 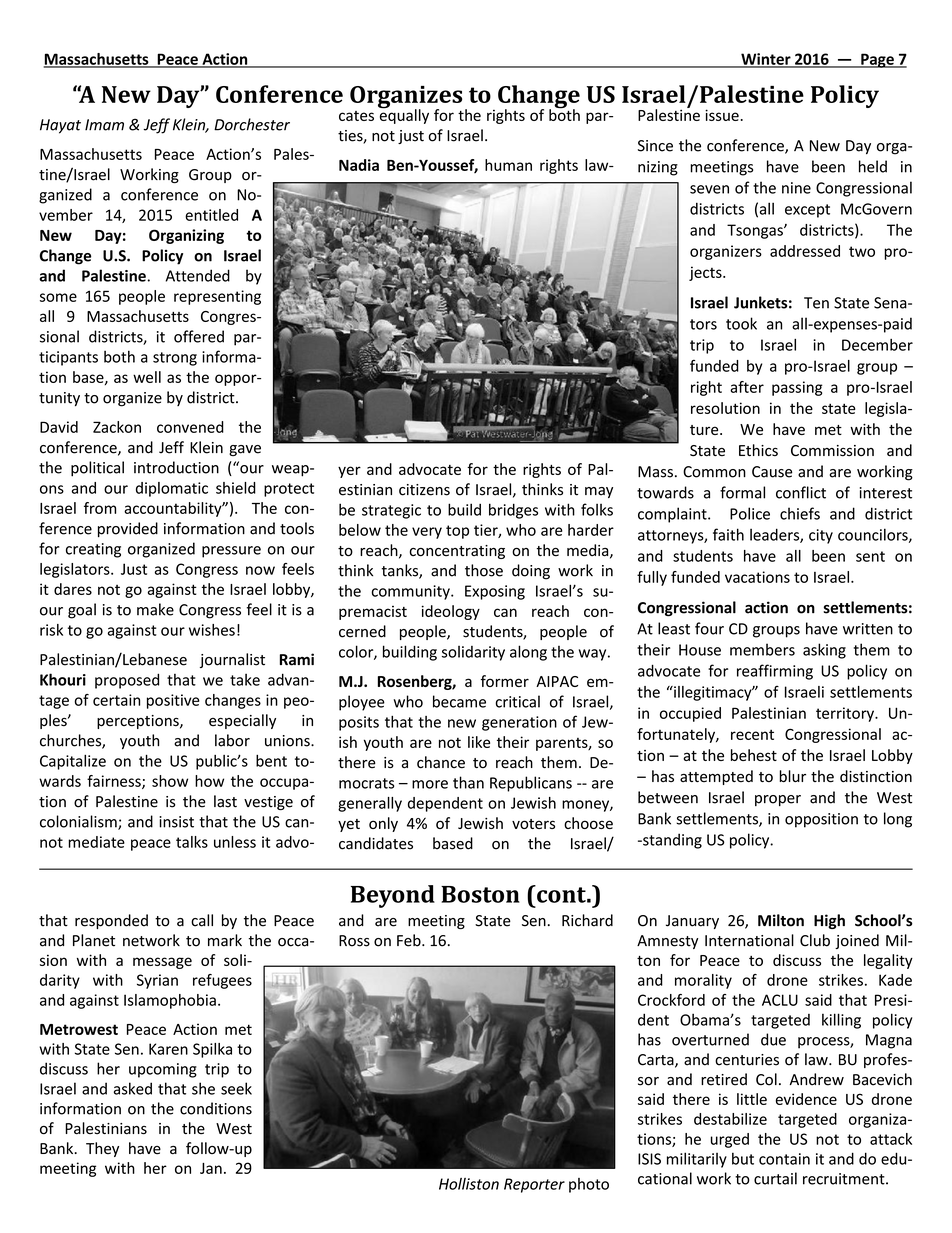 What do you see at coordinates (766, 60) in the page?
I see `Winter` at bounding box center [766, 60].
